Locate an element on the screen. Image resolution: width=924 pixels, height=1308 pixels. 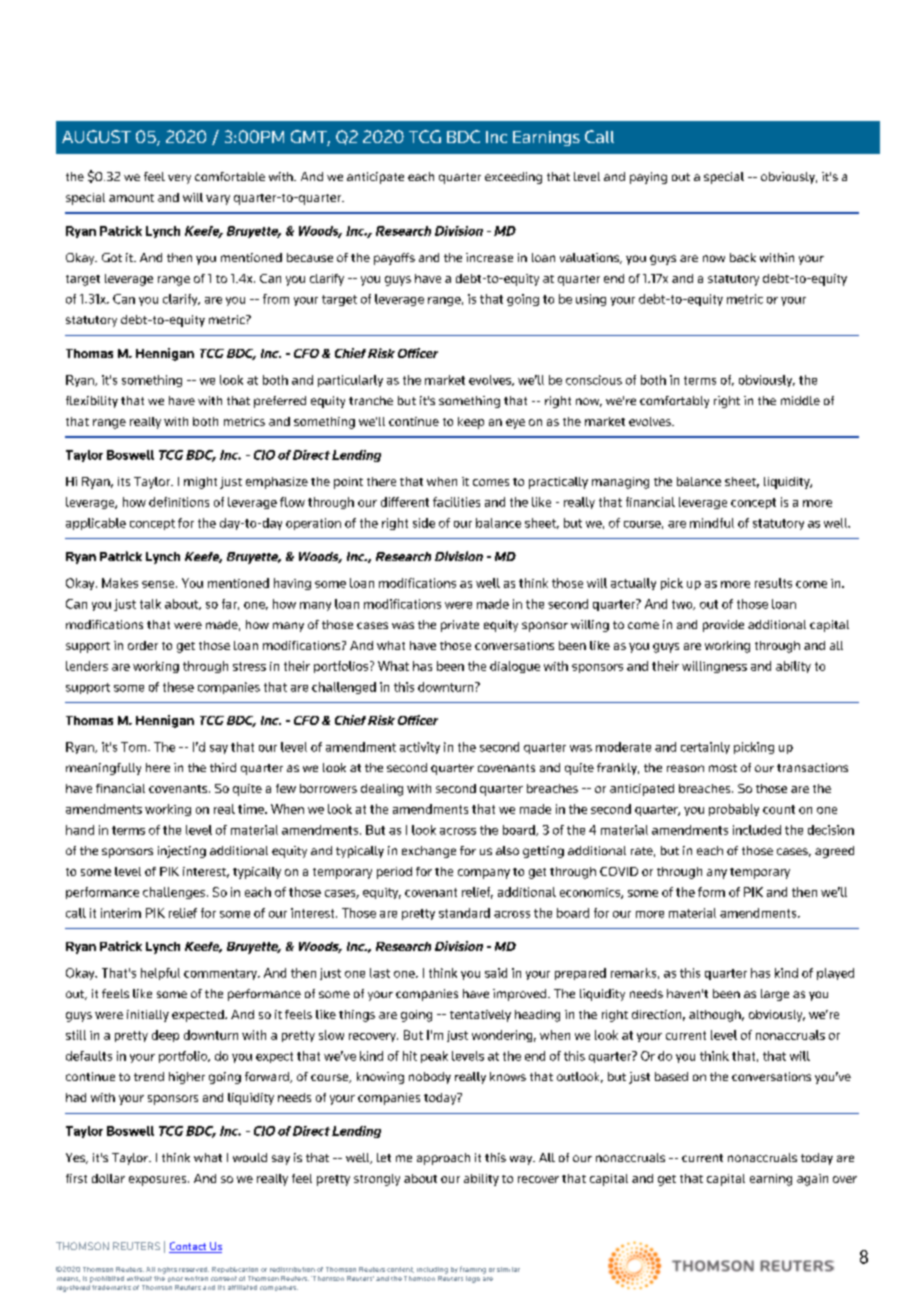
paying is located at coordinates (648, 178).
